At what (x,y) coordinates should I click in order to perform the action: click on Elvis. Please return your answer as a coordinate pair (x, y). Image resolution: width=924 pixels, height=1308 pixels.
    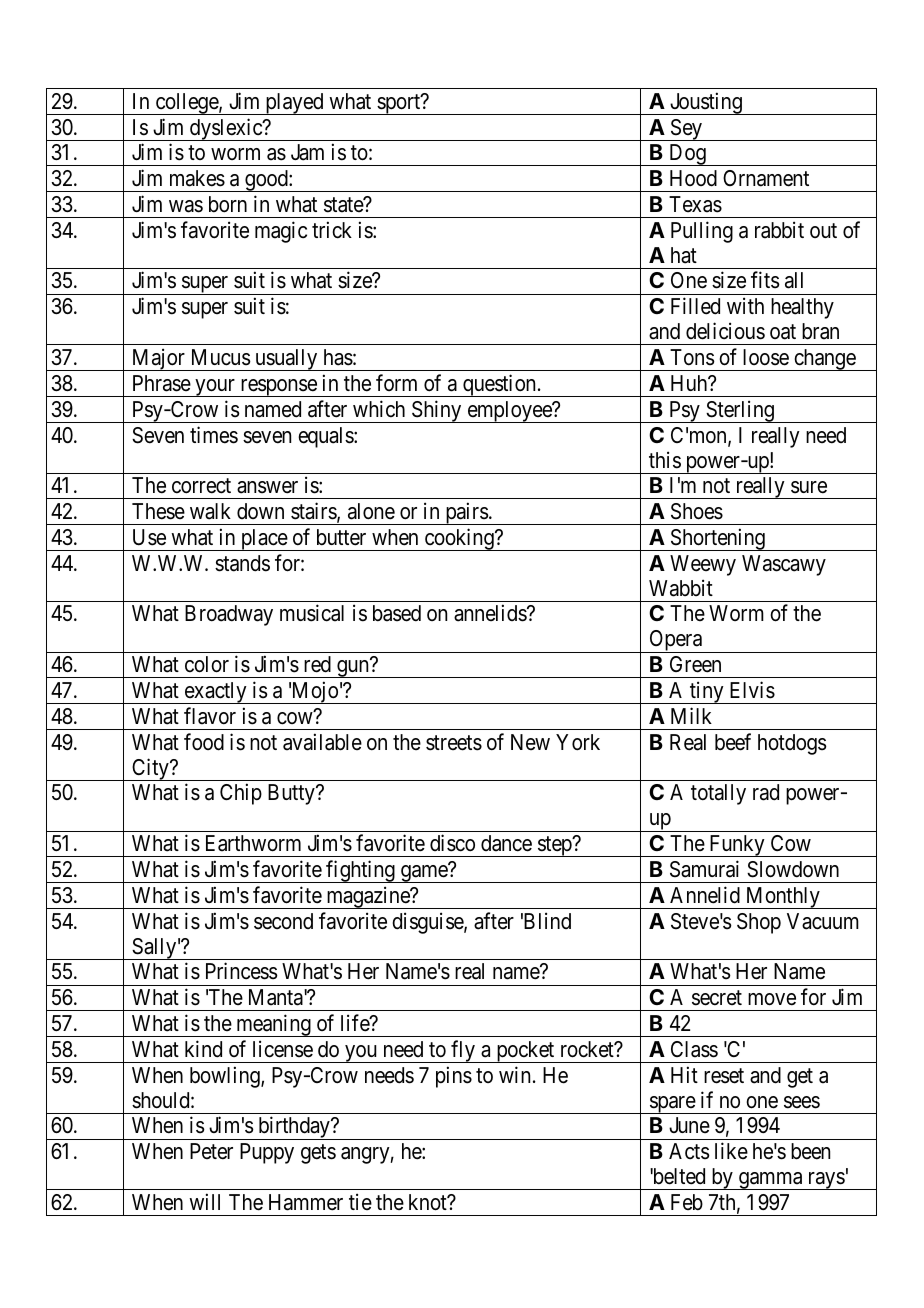
    Looking at the image, I should click on (752, 690).
